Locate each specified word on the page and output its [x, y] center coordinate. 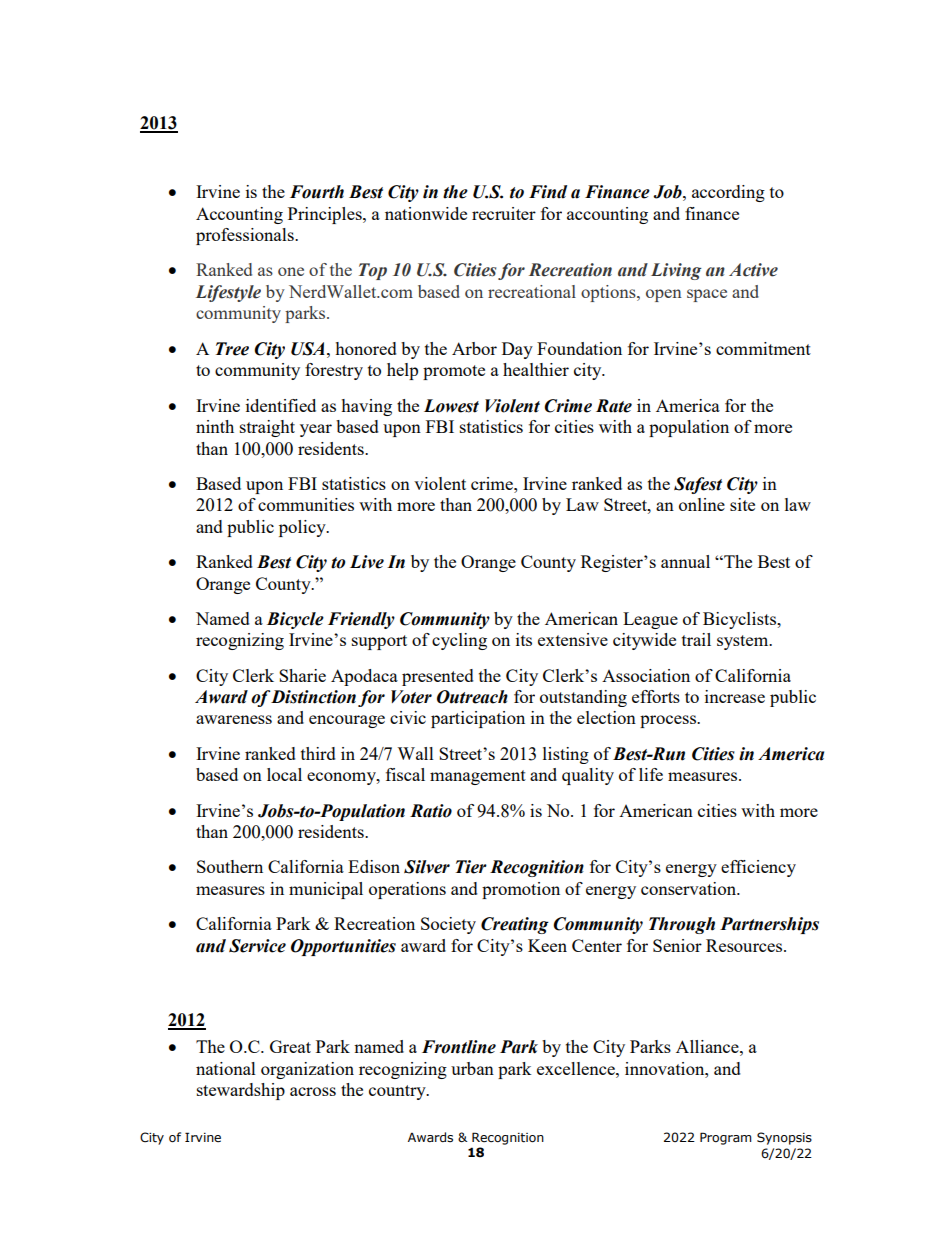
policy [303, 528]
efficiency [758, 868]
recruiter [504, 213]
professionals [246, 236]
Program [726, 1138]
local [284, 774]
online [702, 504]
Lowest [451, 406]
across [313, 1091]
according [728, 193]
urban [472, 1068]
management [478, 777]
